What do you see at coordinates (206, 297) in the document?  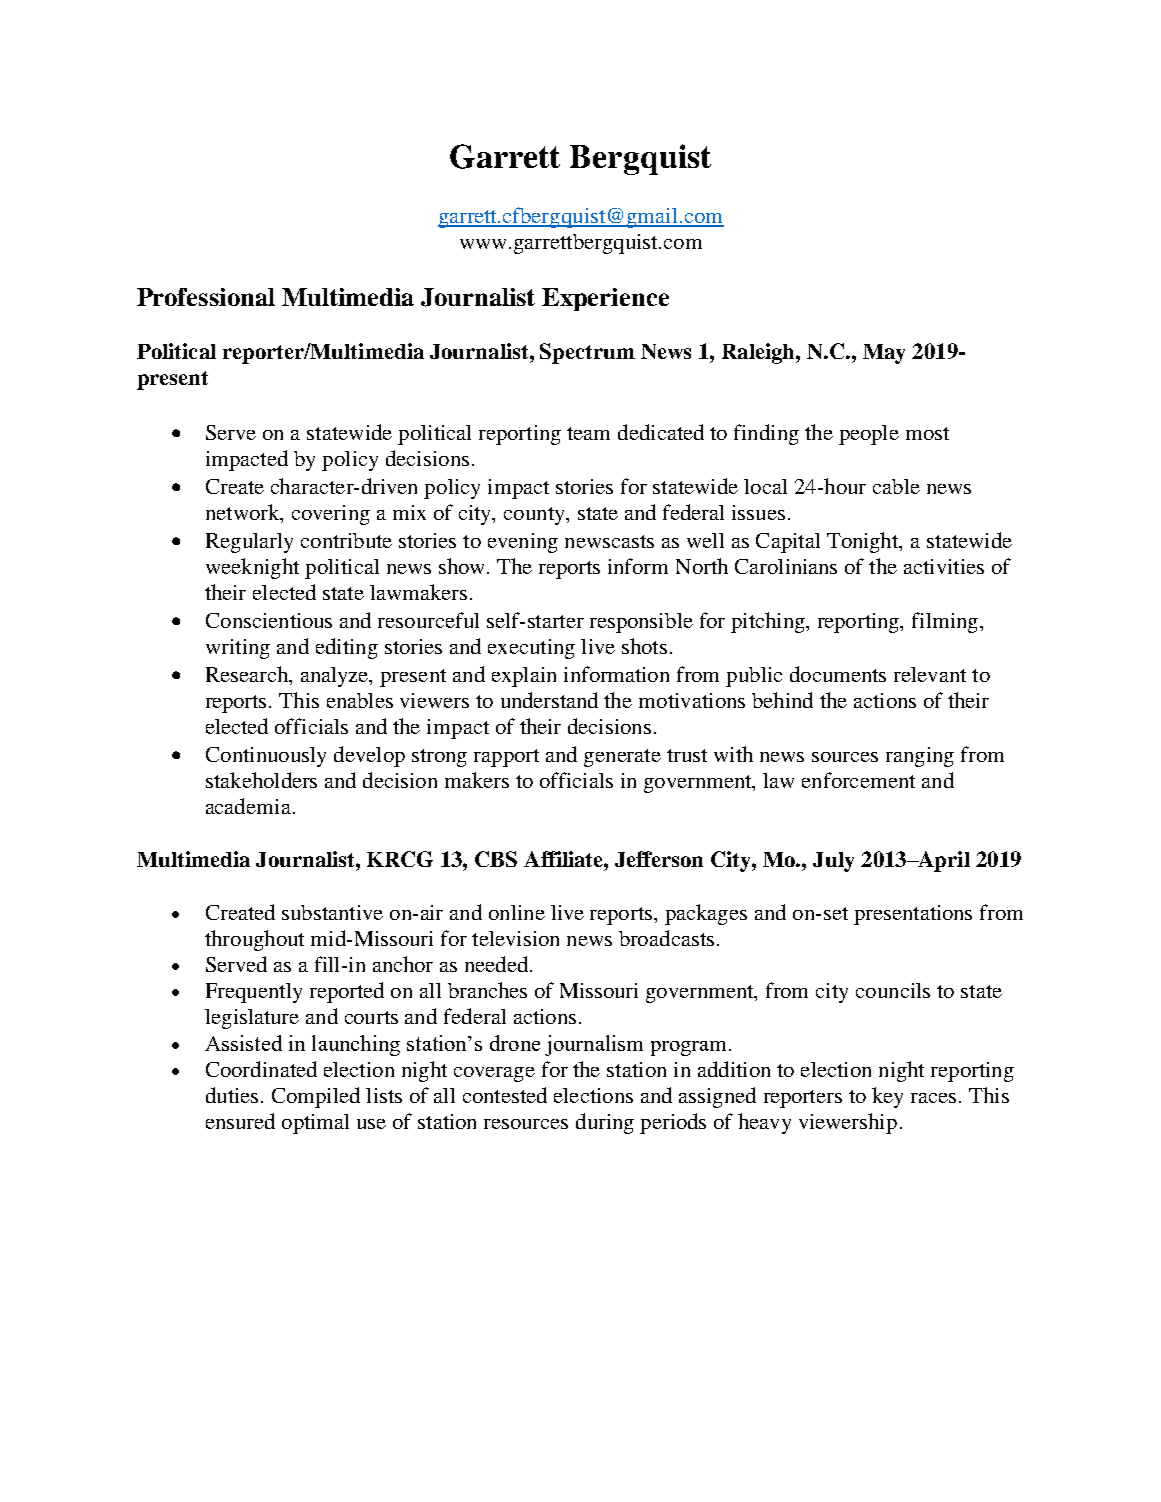 I see `Professional` at bounding box center [206, 297].
